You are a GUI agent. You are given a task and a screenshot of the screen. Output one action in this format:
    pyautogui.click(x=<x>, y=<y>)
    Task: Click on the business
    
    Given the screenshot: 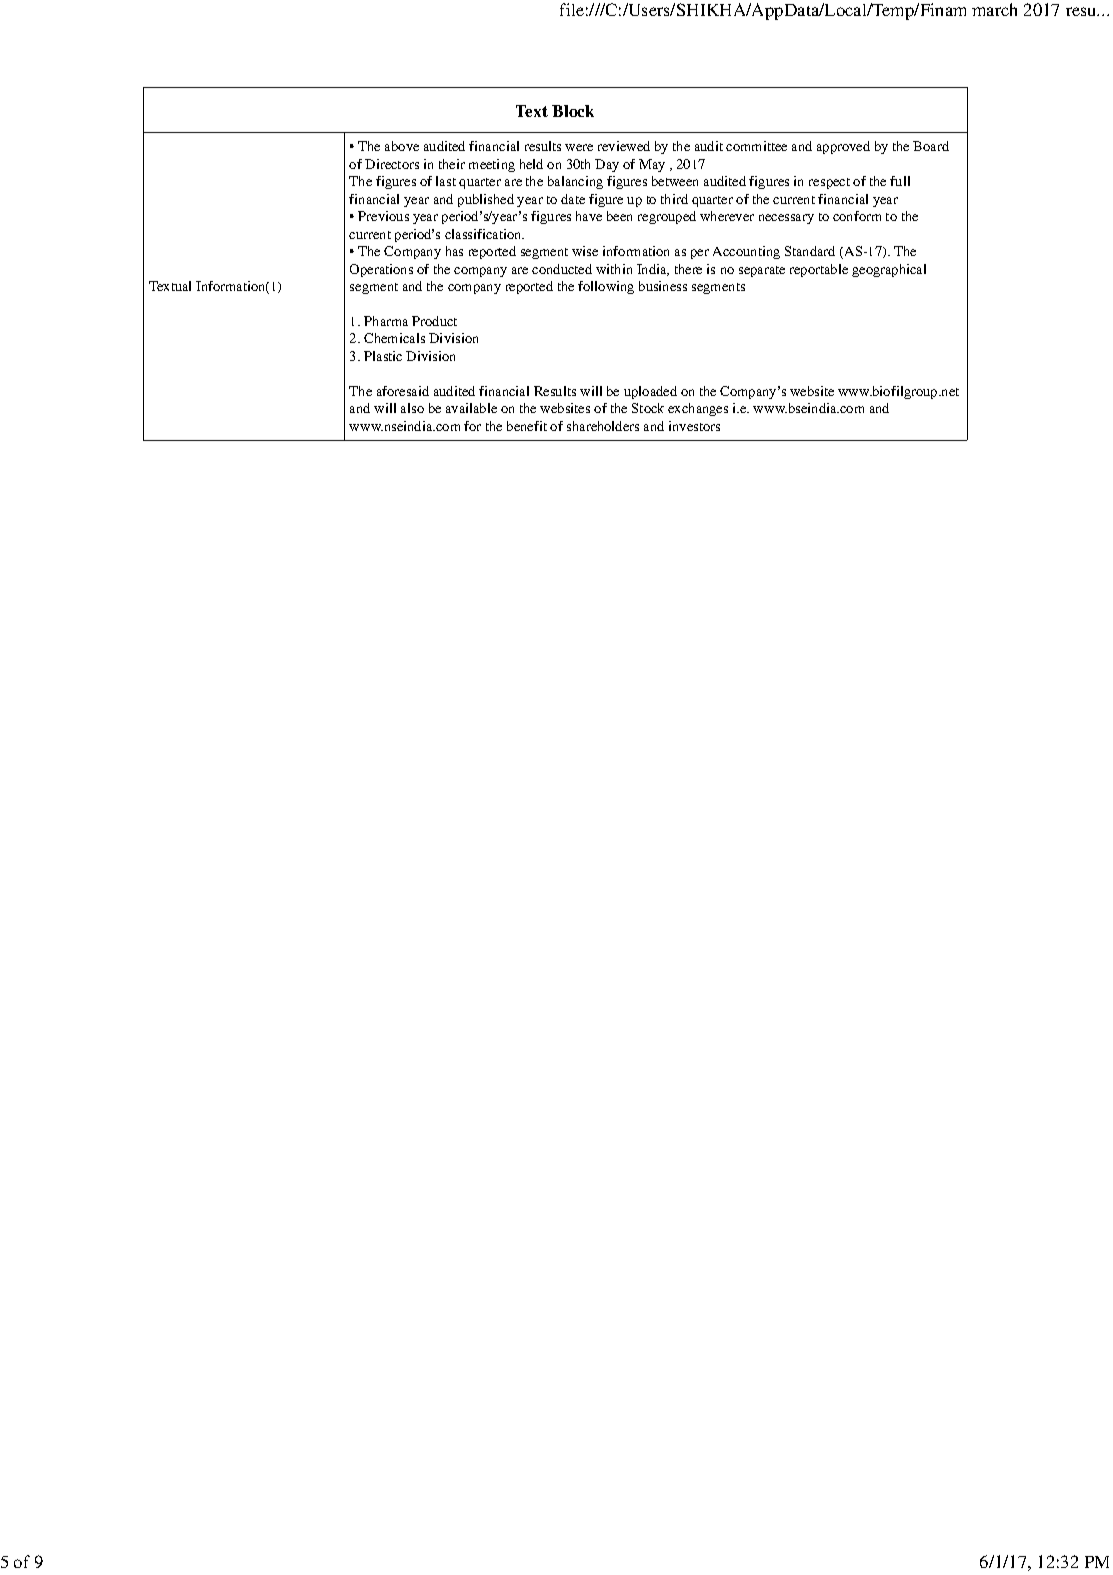 What is the action you would take?
    pyautogui.click(x=663, y=286)
